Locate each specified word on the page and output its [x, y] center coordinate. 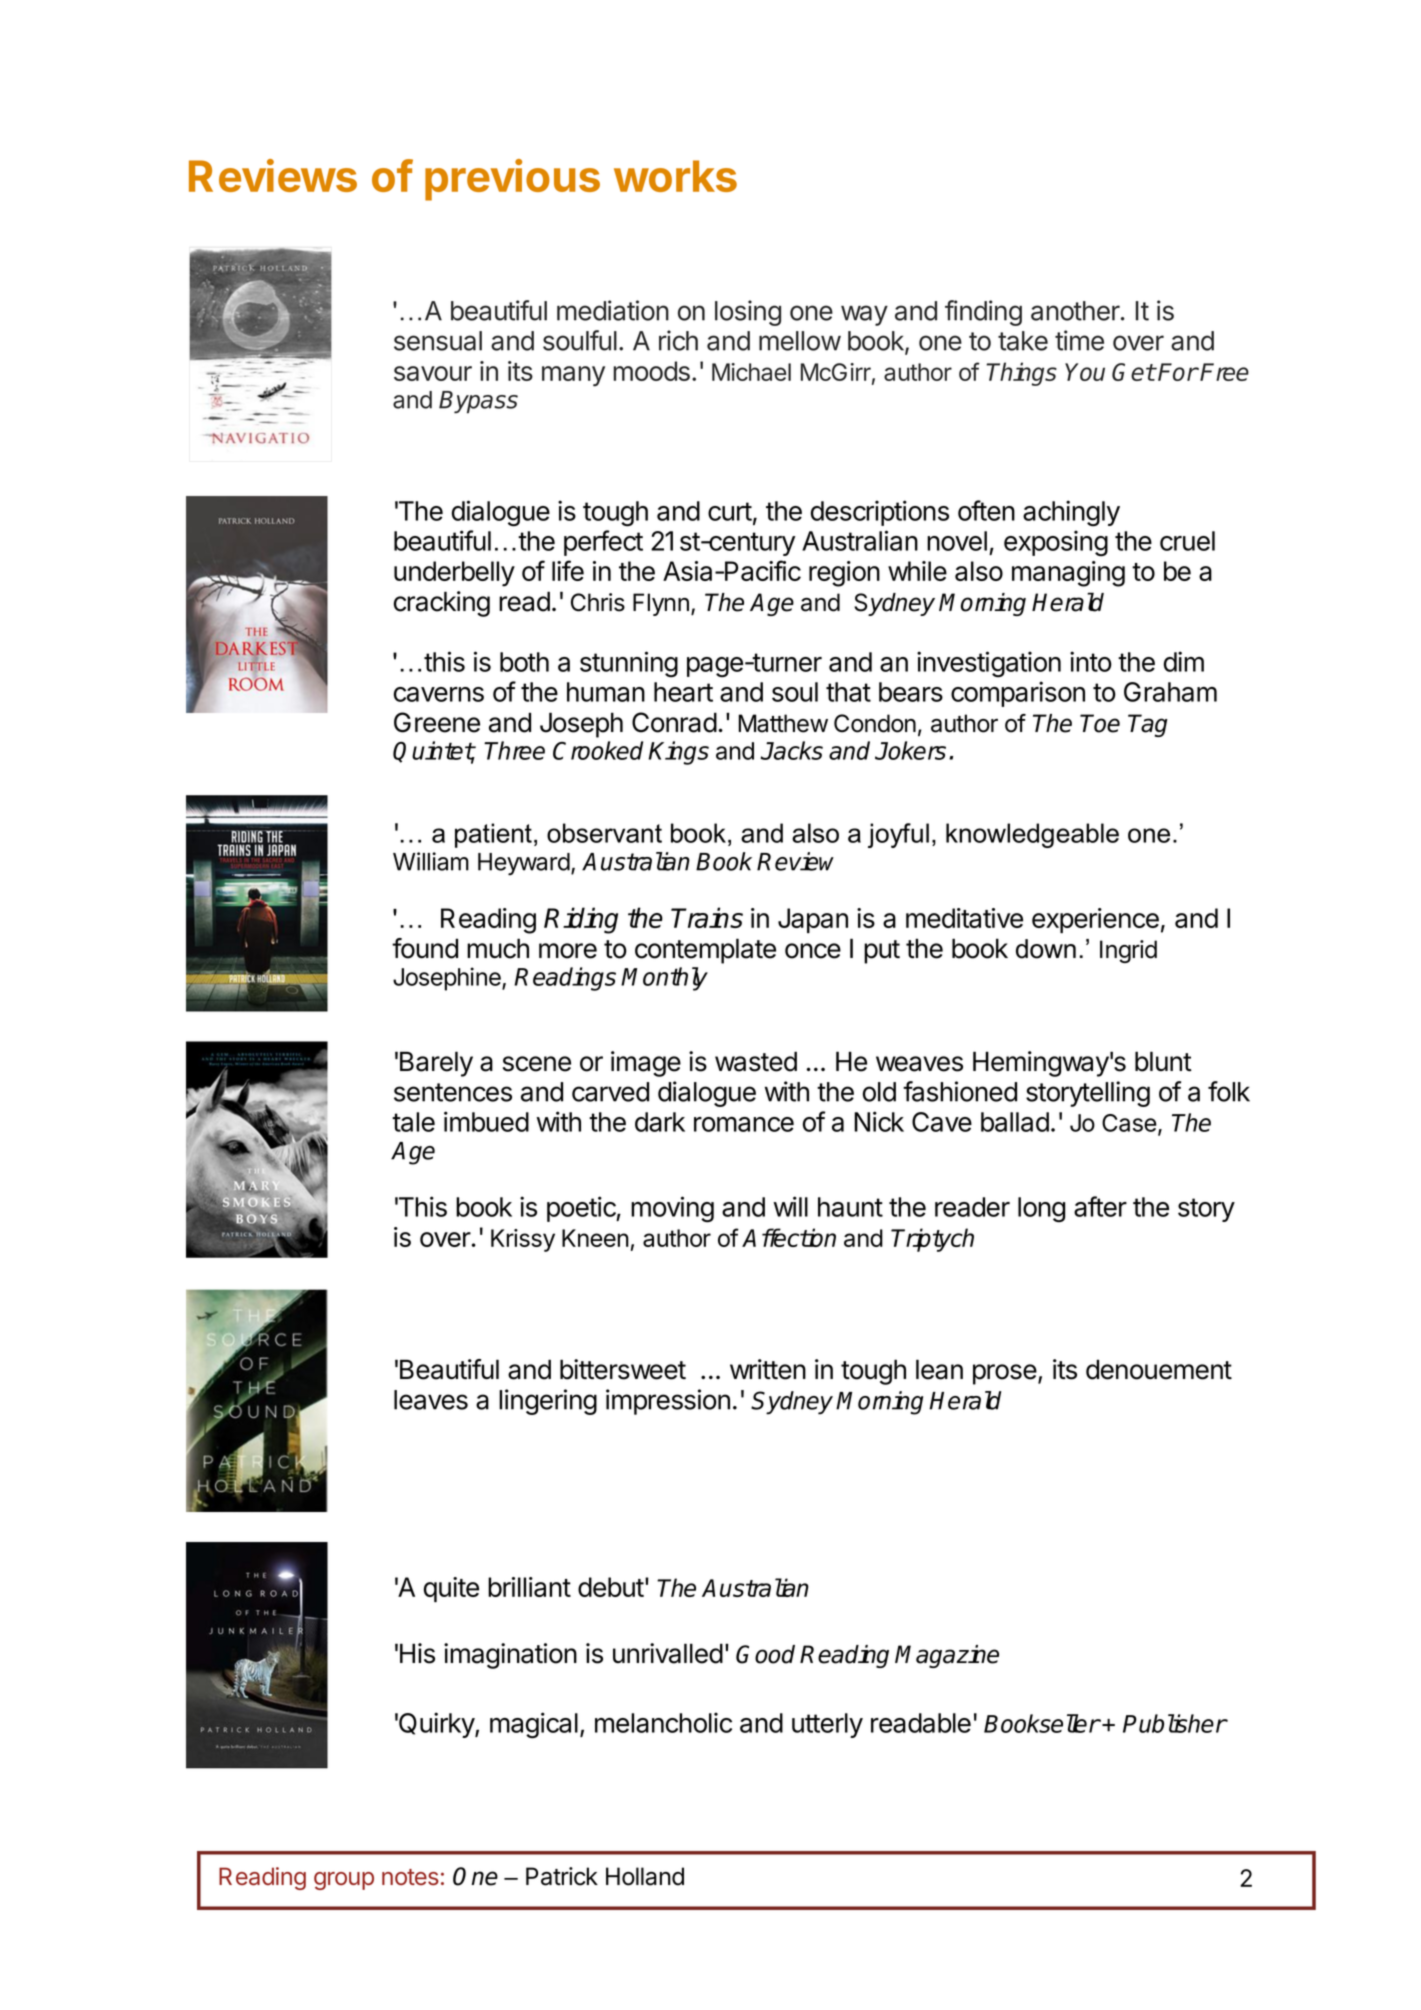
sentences [453, 1092]
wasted [756, 1061]
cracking [442, 604]
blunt [1163, 1061]
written [768, 1369]
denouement [1159, 1369]
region [844, 574]
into [1091, 661]
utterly [827, 1725]
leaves [431, 1400]
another [1076, 311]
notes [410, 1877]
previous [512, 180]
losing [748, 313]
